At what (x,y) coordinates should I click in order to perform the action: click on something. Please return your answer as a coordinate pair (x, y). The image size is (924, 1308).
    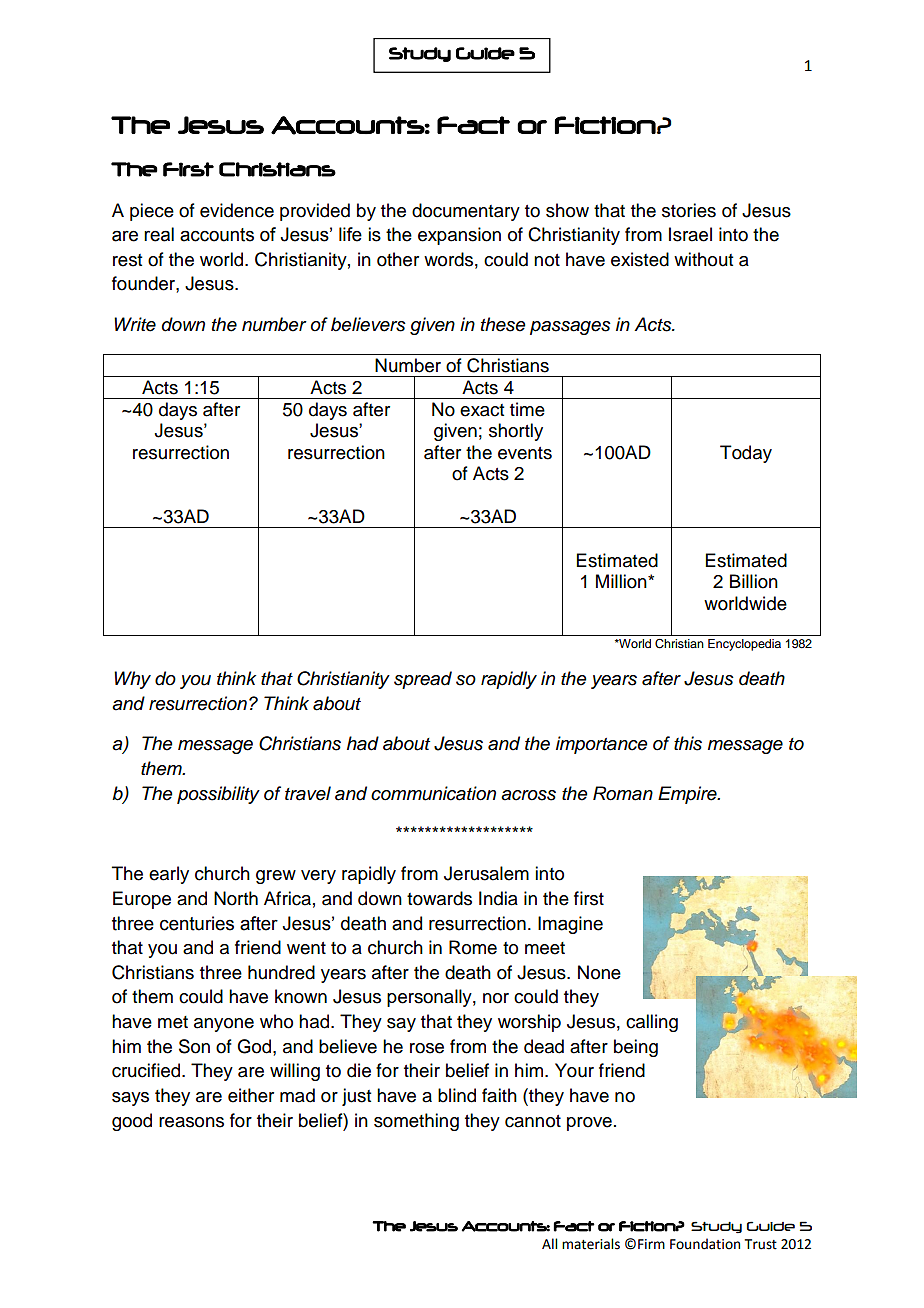
    Looking at the image, I should click on (416, 1122).
